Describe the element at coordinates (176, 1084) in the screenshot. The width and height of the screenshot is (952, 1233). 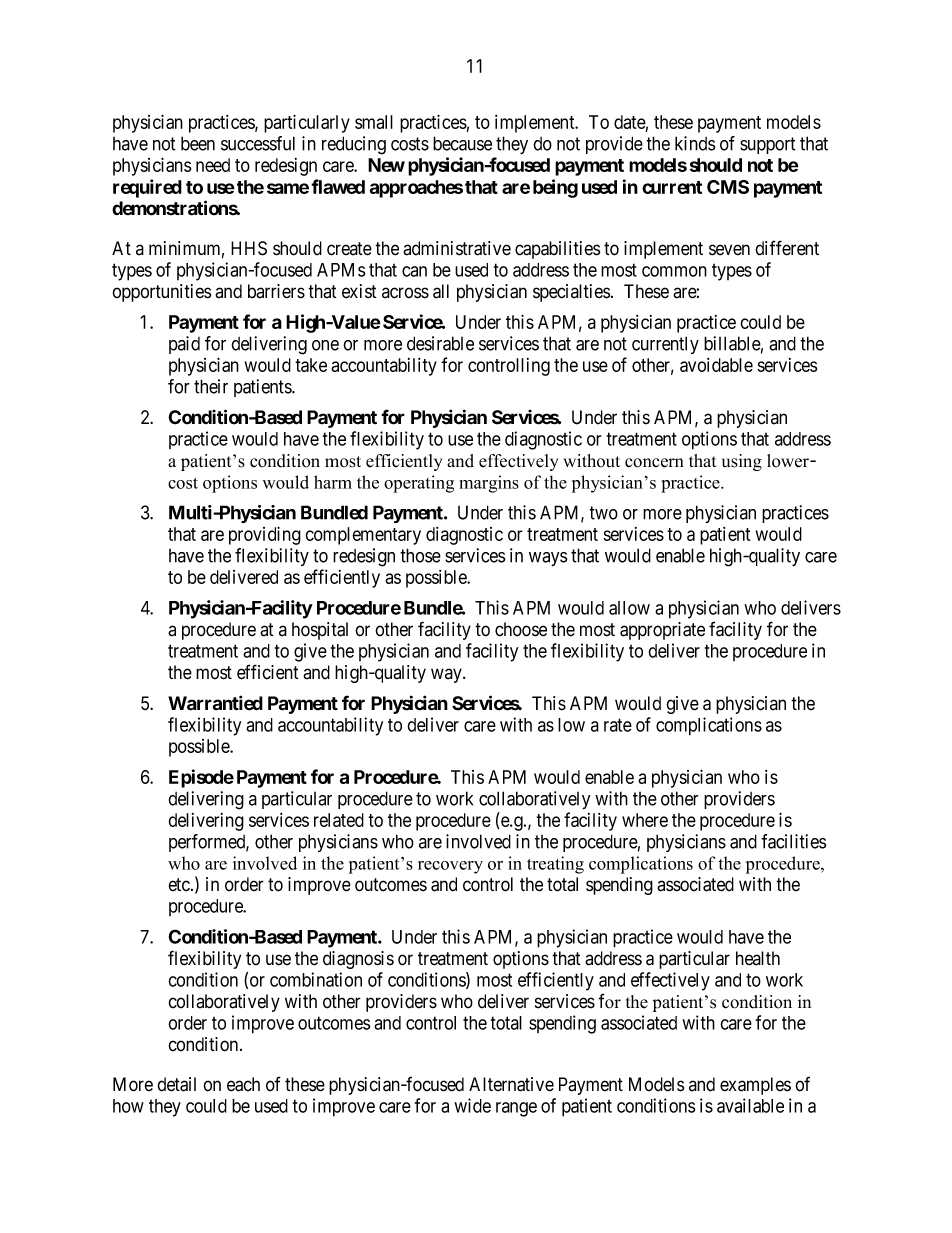
I see `detail` at that location.
